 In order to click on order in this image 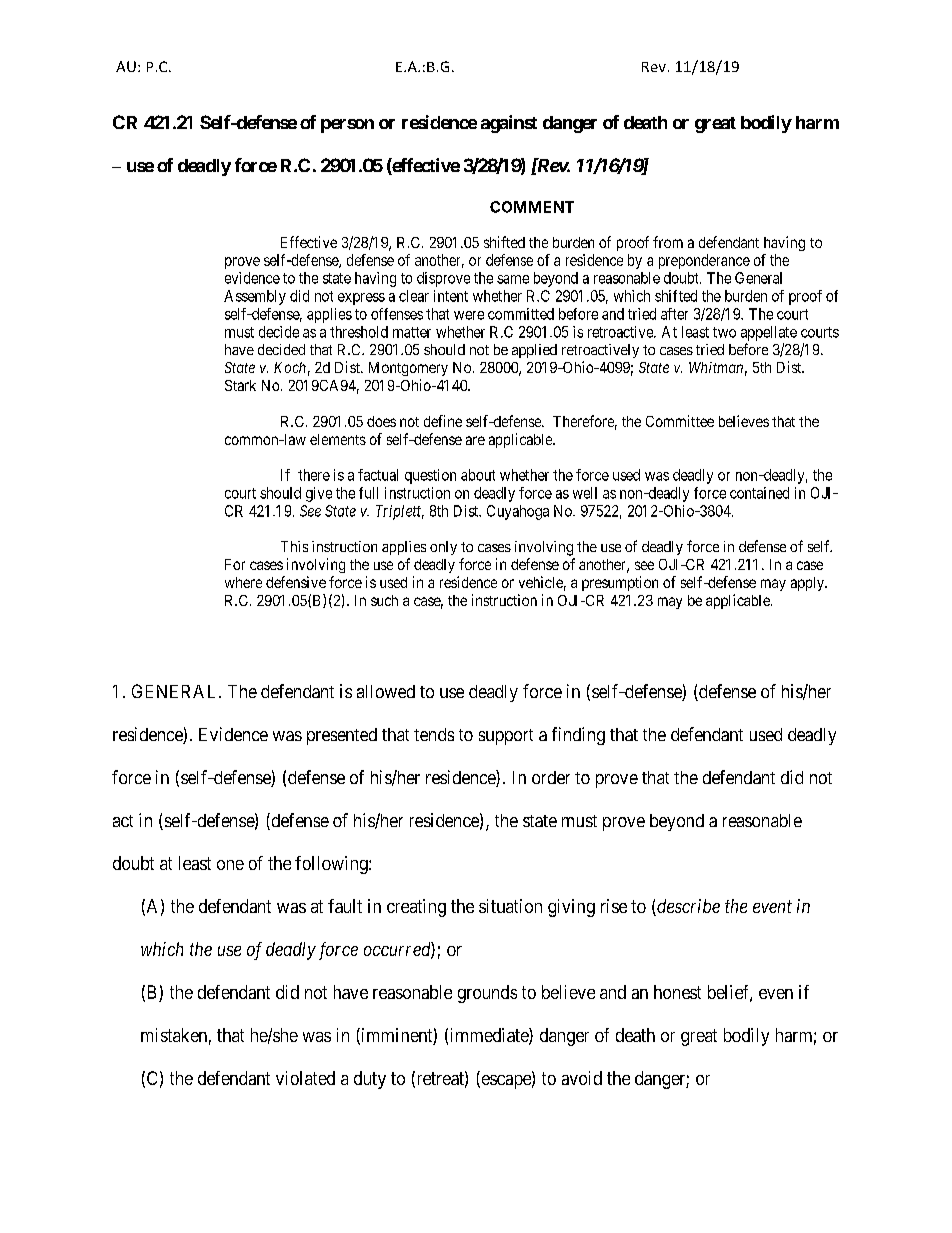, I will do `click(551, 777)`.
